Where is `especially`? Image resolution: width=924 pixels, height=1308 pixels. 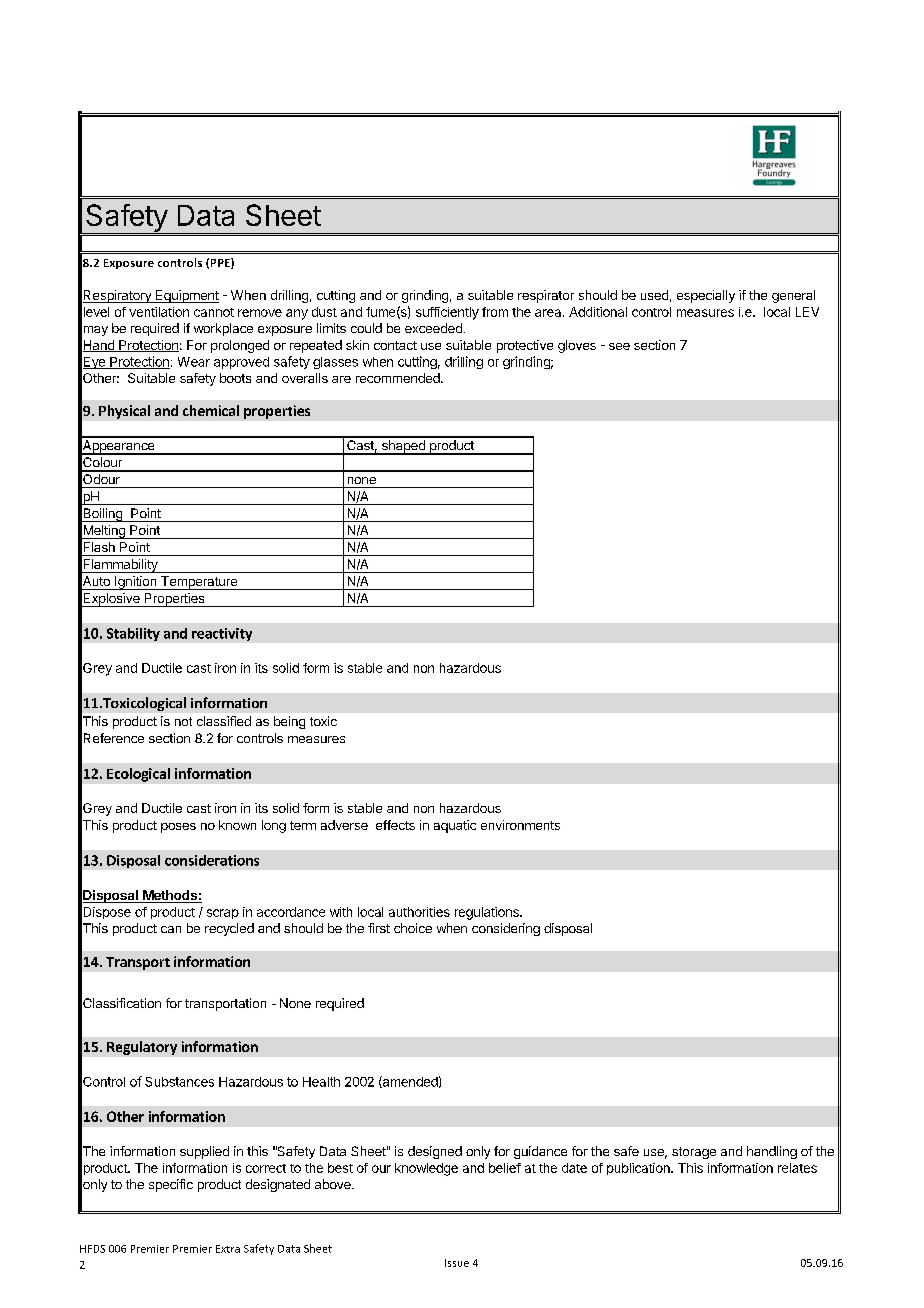
especially is located at coordinates (706, 296).
